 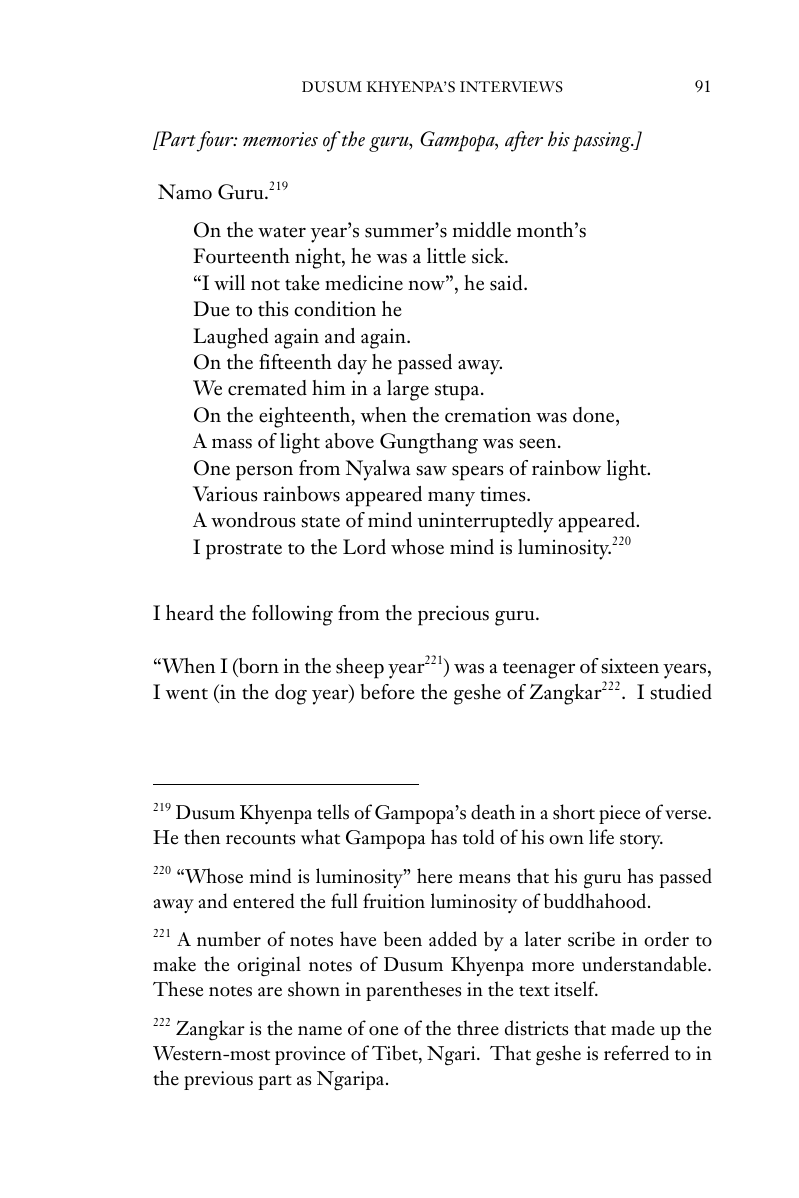 I want to click on prostrate, so click(x=244, y=551).
